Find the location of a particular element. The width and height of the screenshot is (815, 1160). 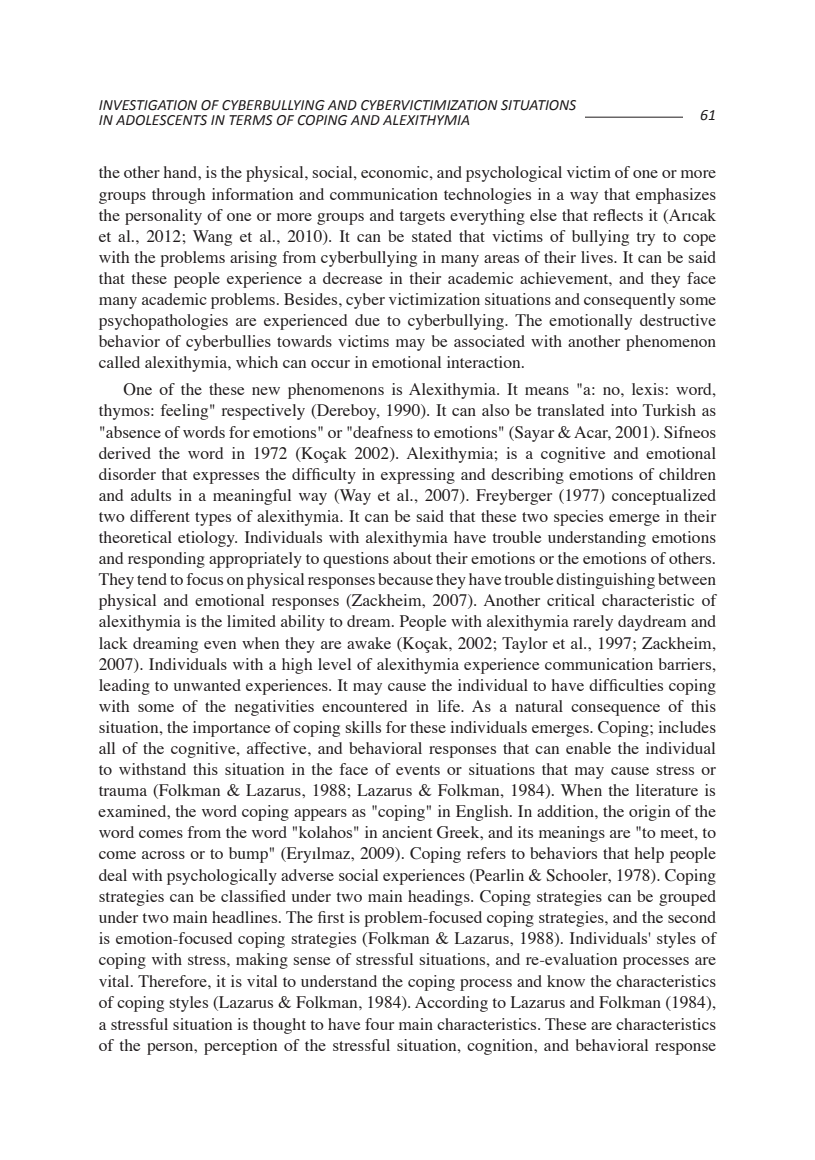

emphasizes is located at coordinates (676, 196).
